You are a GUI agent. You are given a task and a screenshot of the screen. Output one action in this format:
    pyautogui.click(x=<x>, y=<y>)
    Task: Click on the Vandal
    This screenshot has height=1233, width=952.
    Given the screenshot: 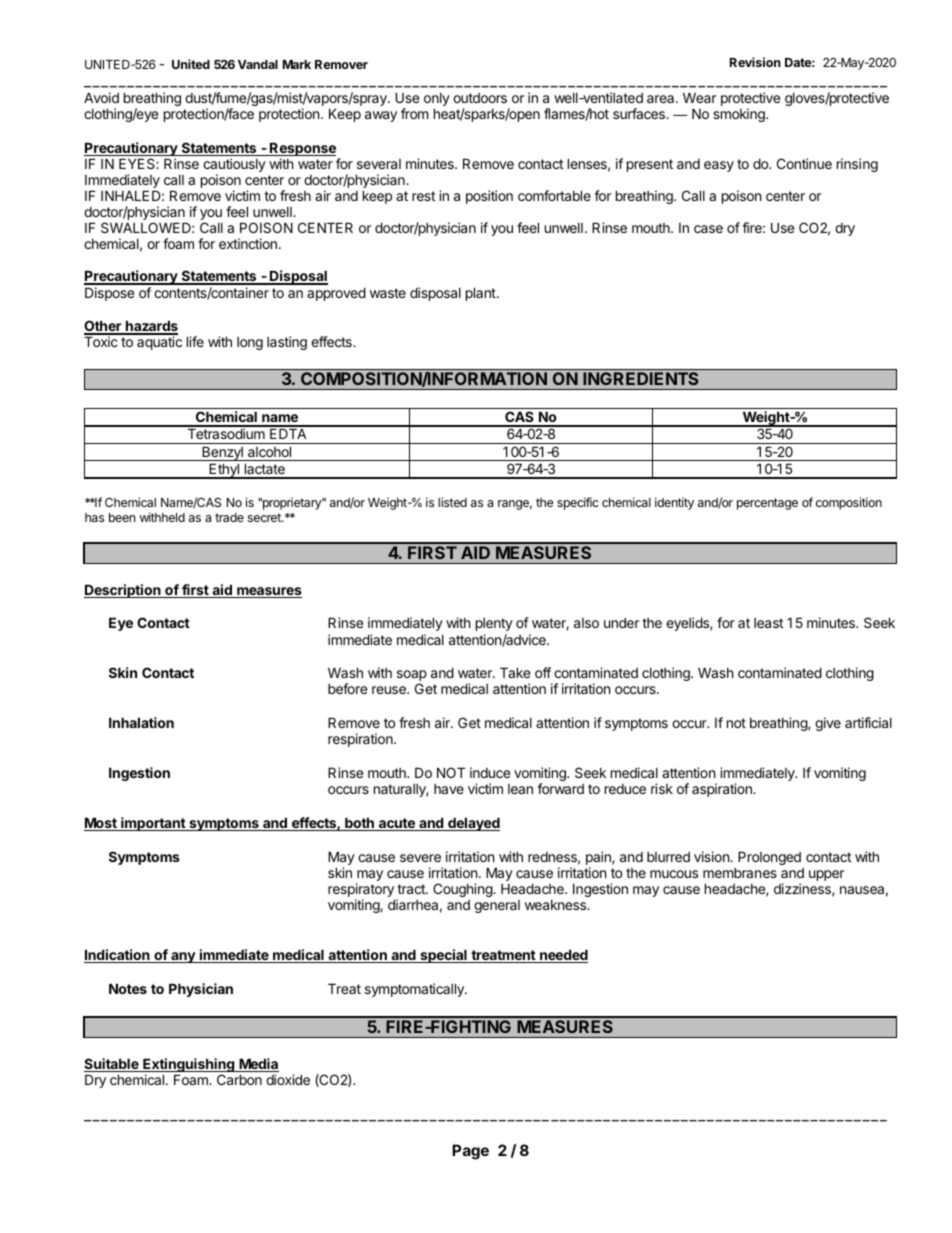 What is the action you would take?
    pyautogui.click(x=258, y=64)
